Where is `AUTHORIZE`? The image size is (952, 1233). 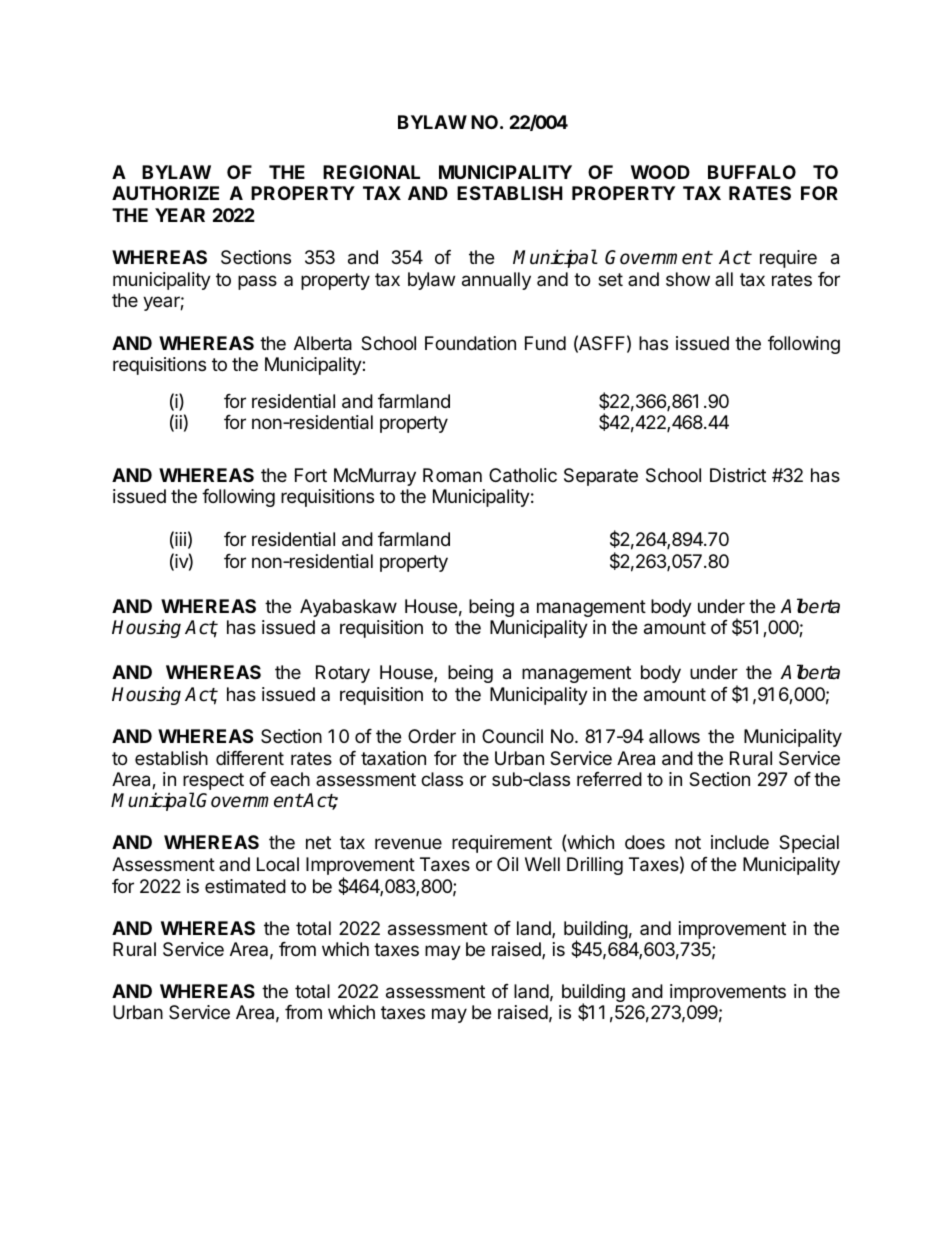 AUTHORIZE is located at coordinates (165, 193).
